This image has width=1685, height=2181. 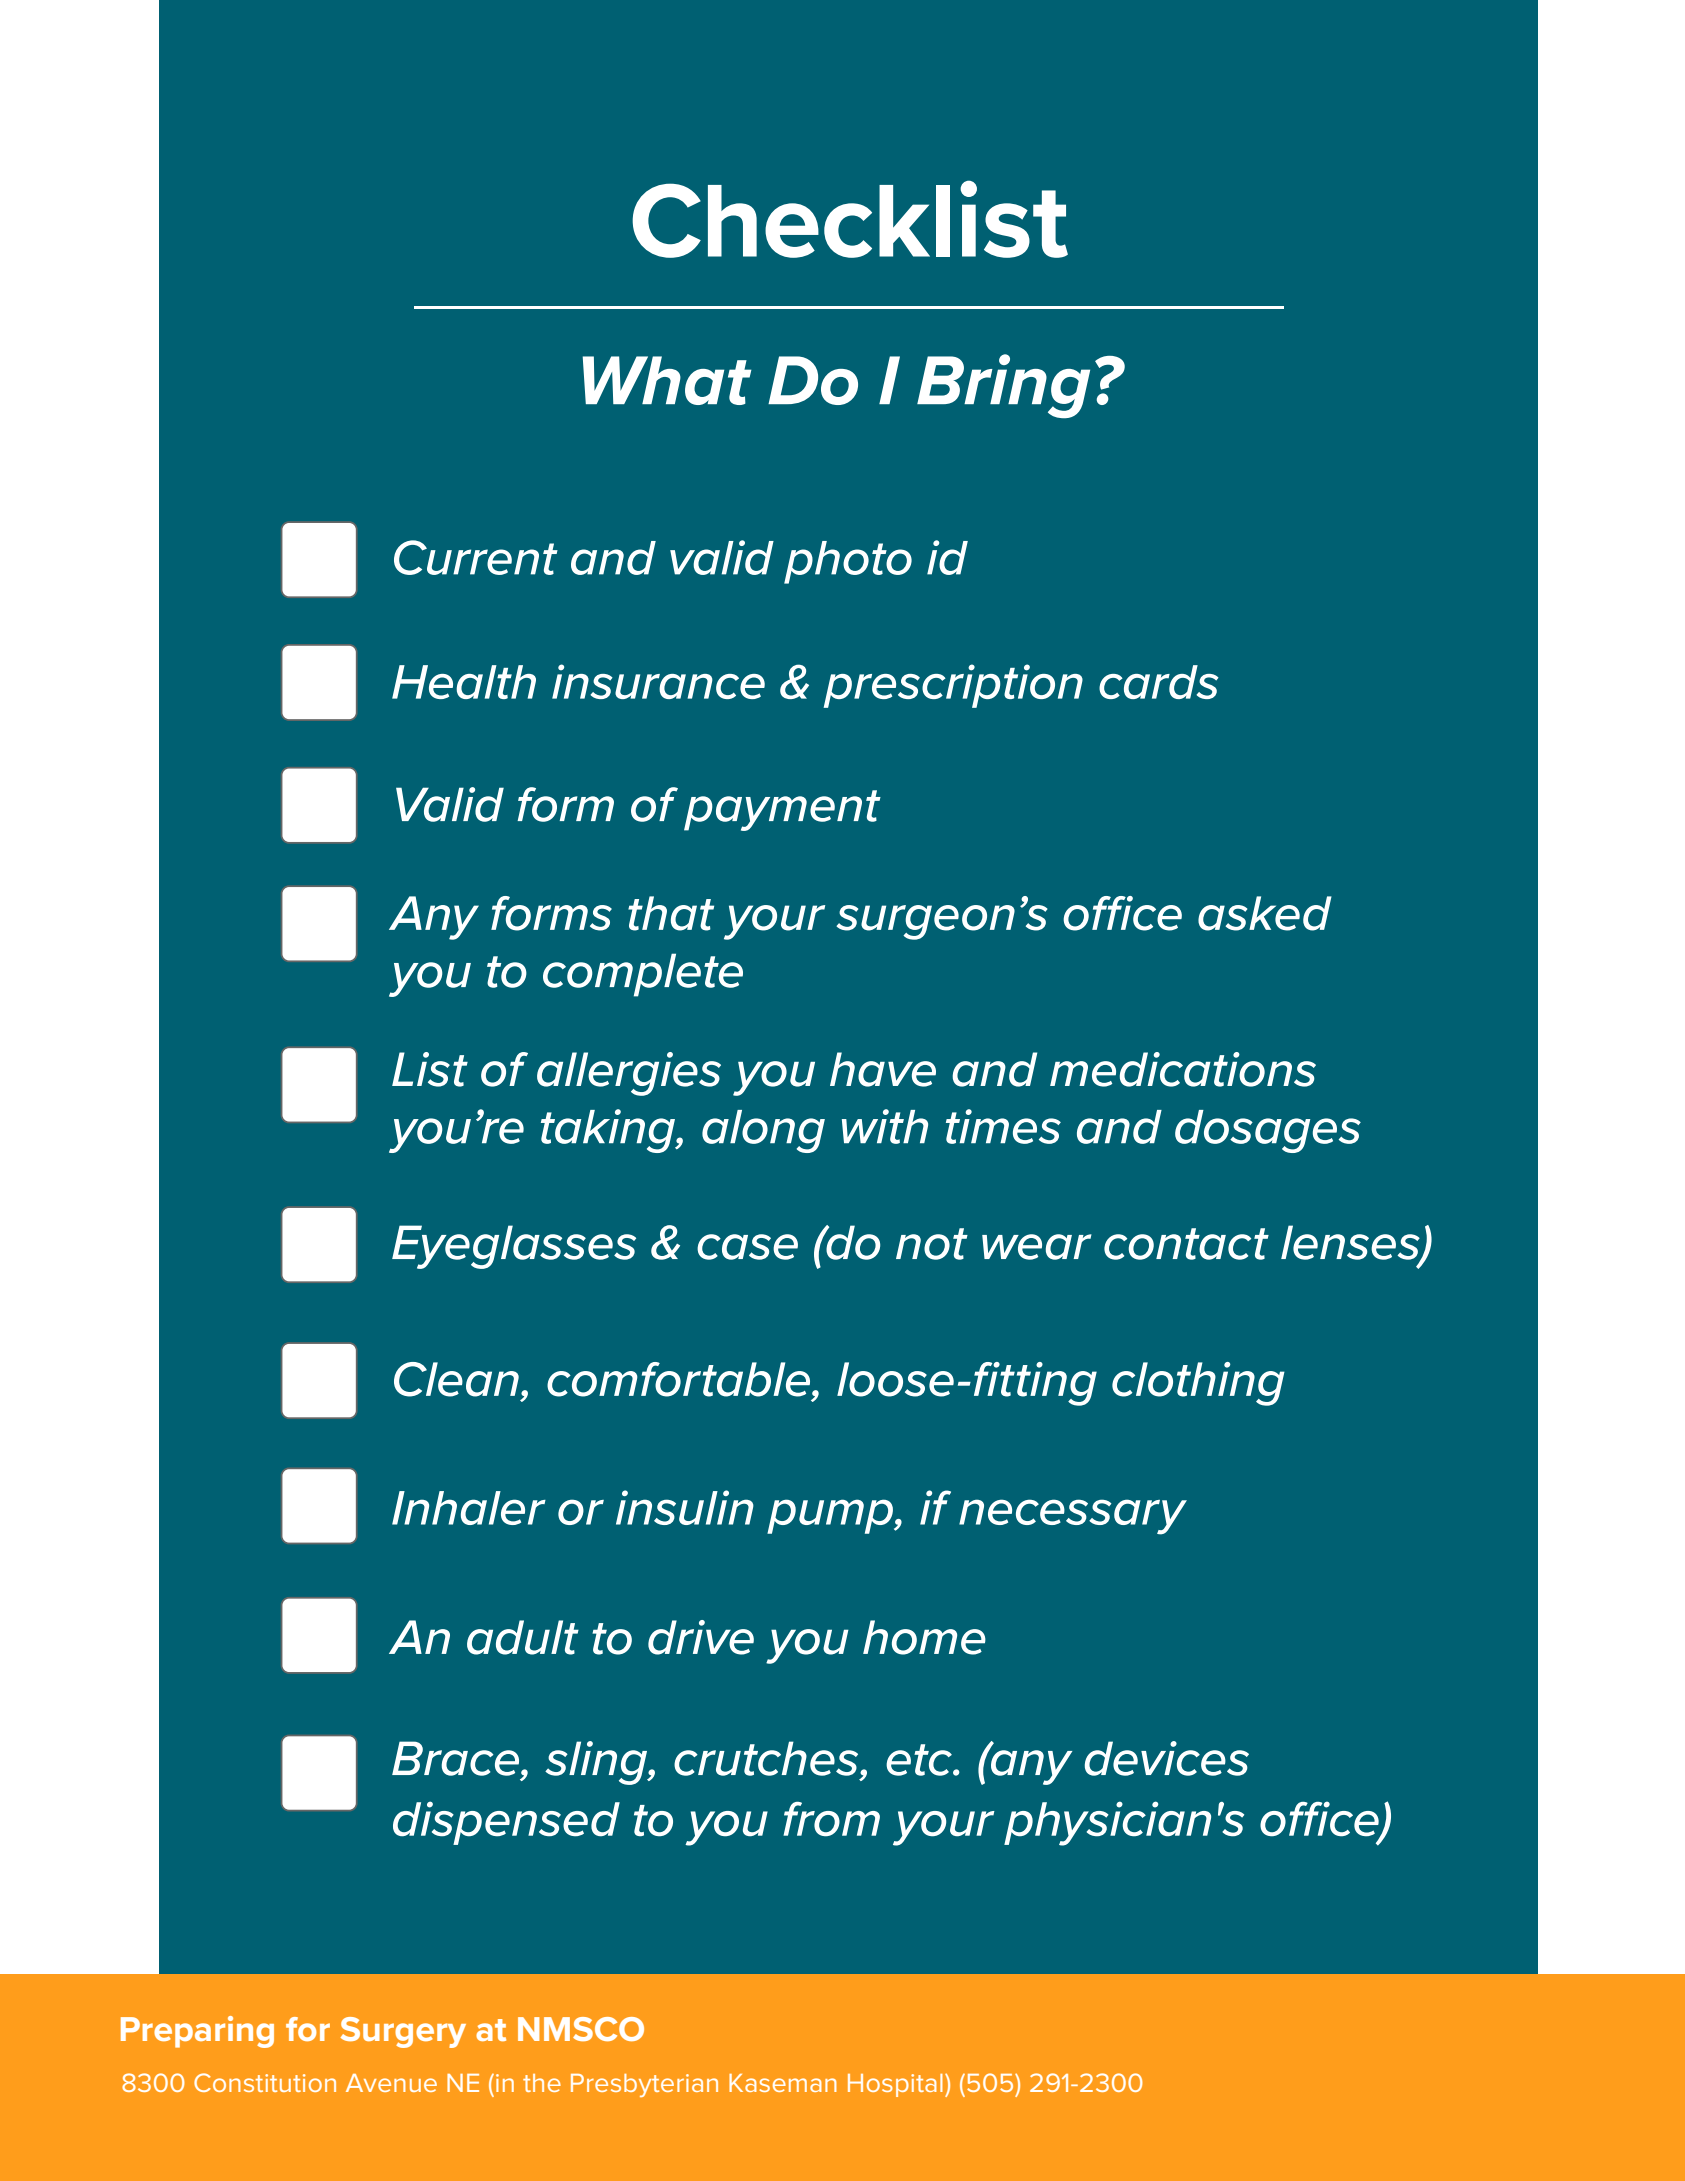 I want to click on comfortable, so click(x=680, y=1379).
